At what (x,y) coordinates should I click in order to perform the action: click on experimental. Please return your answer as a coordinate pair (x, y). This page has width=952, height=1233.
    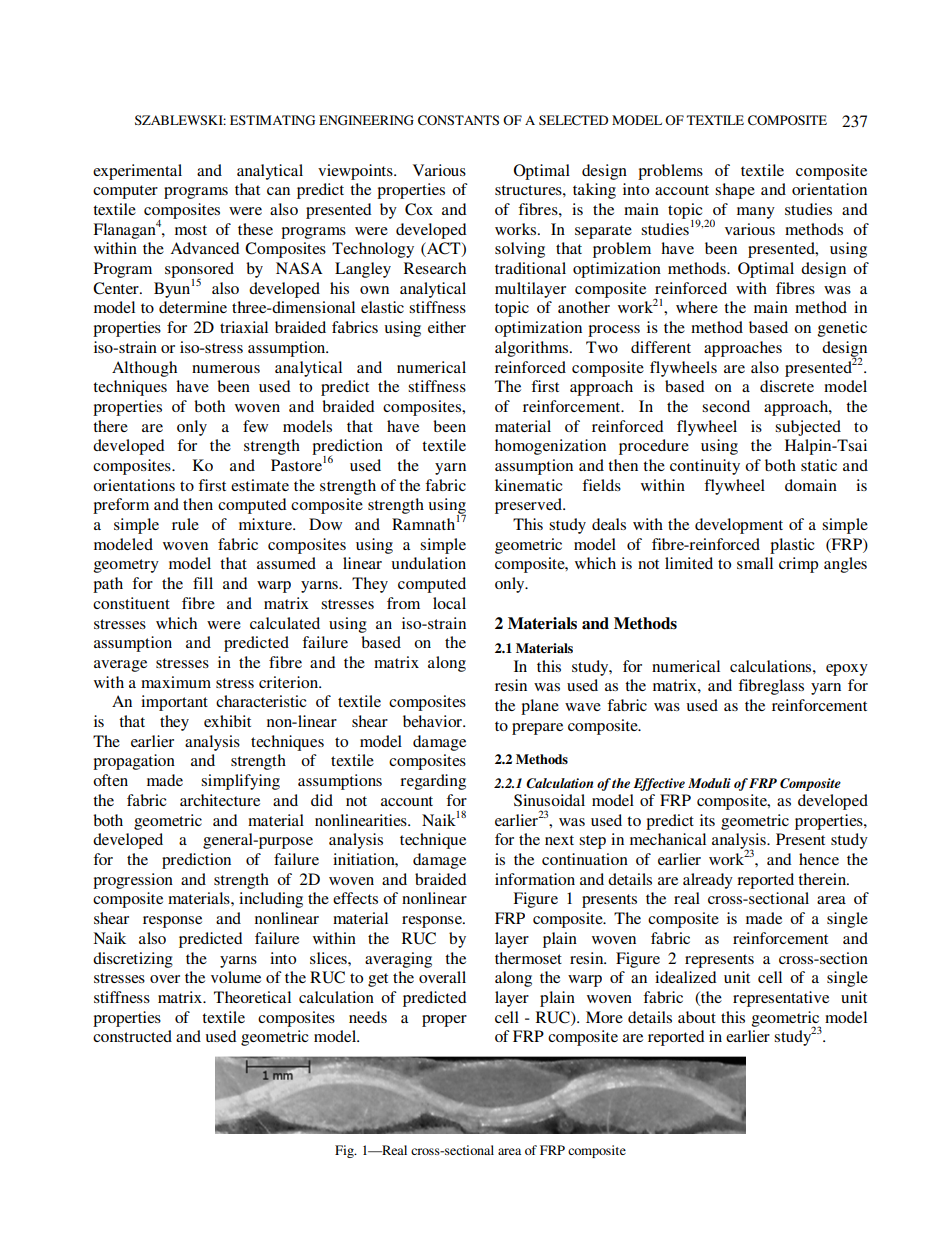
    Looking at the image, I should click on (137, 172).
